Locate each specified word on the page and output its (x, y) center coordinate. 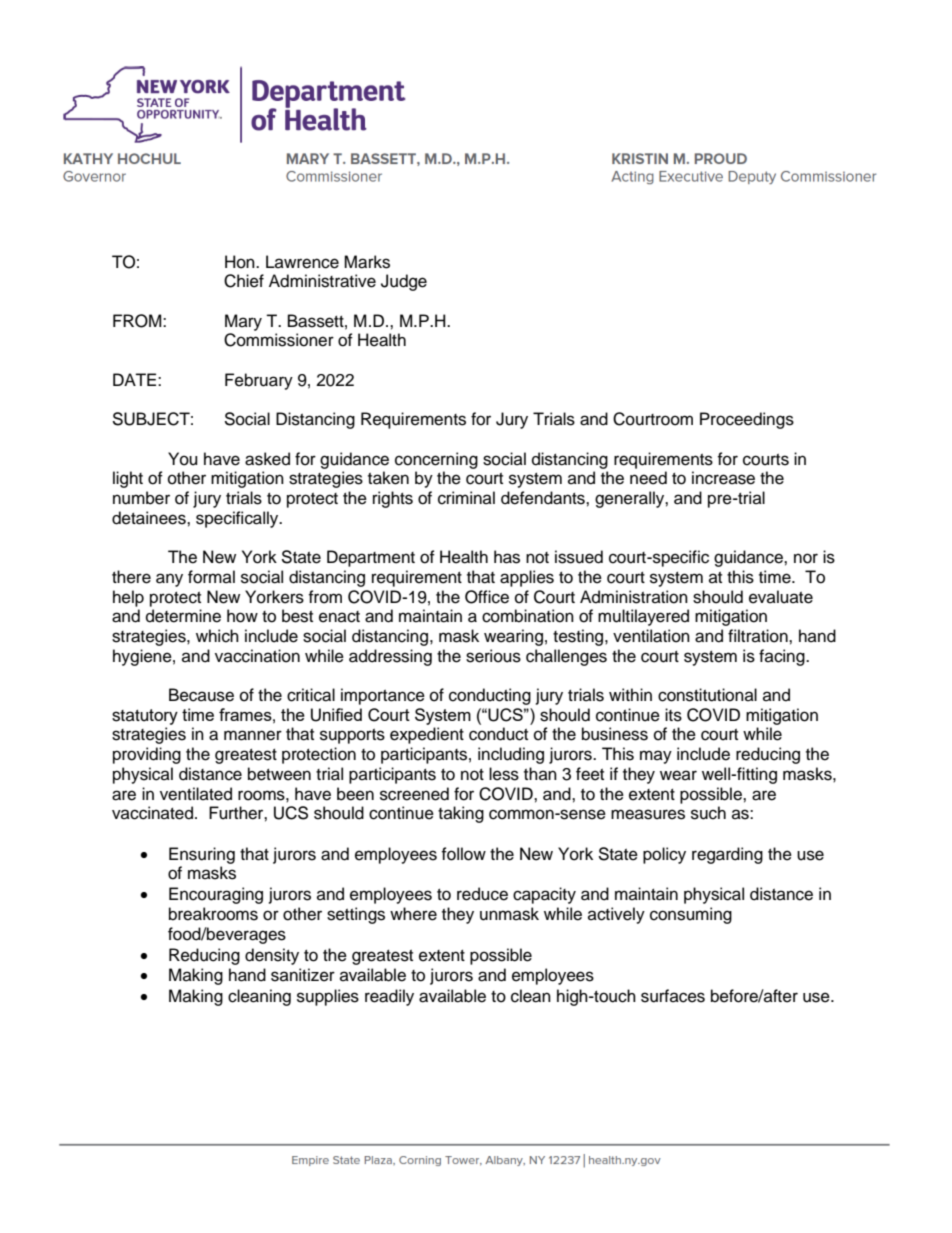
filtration (759, 636)
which (217, 636)
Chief (244, 281)
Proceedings (747, 420)
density (272, 956)
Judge (404, 282)
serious (493, 656)
